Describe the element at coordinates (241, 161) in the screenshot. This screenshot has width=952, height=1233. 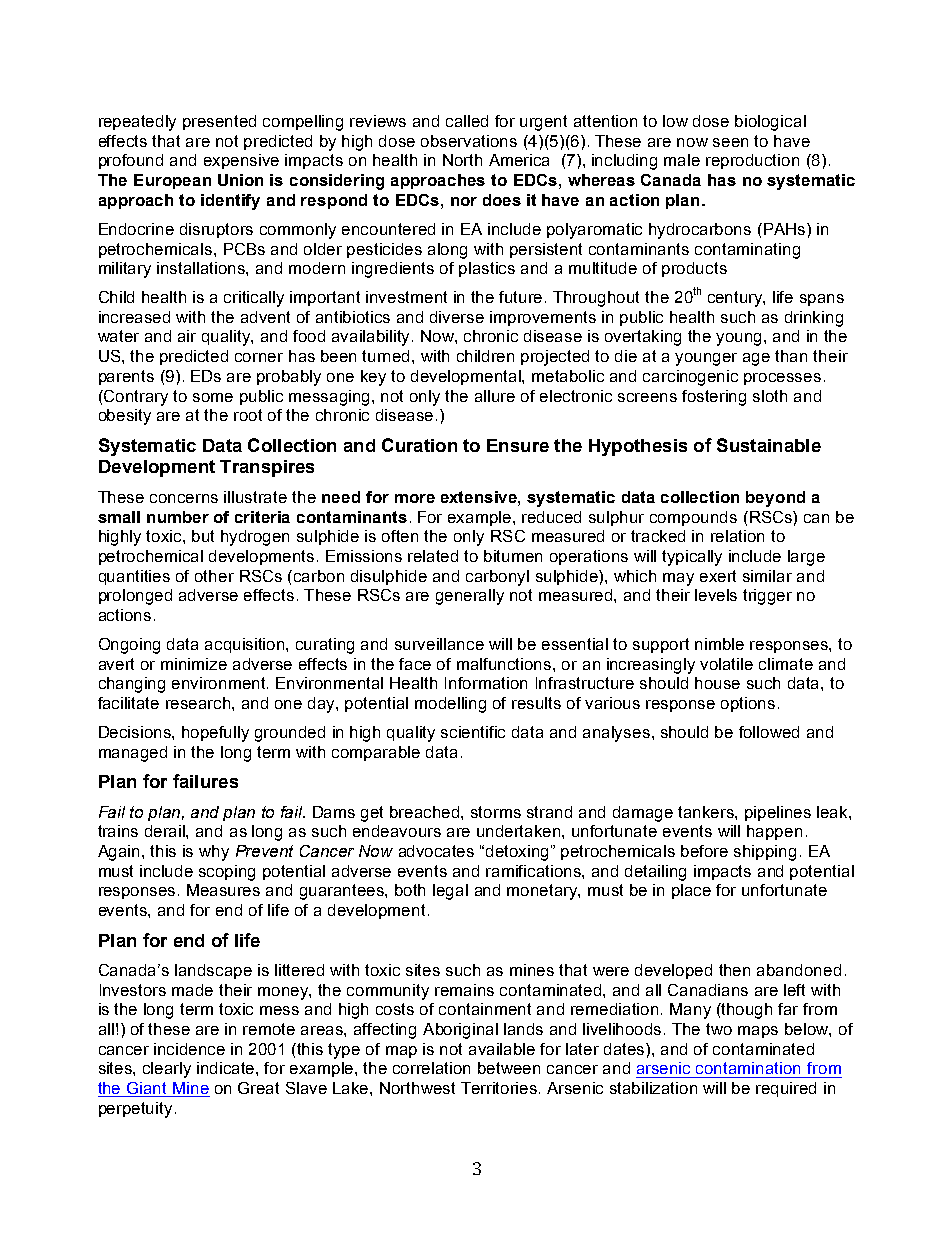
I see `expensive` at that location.
